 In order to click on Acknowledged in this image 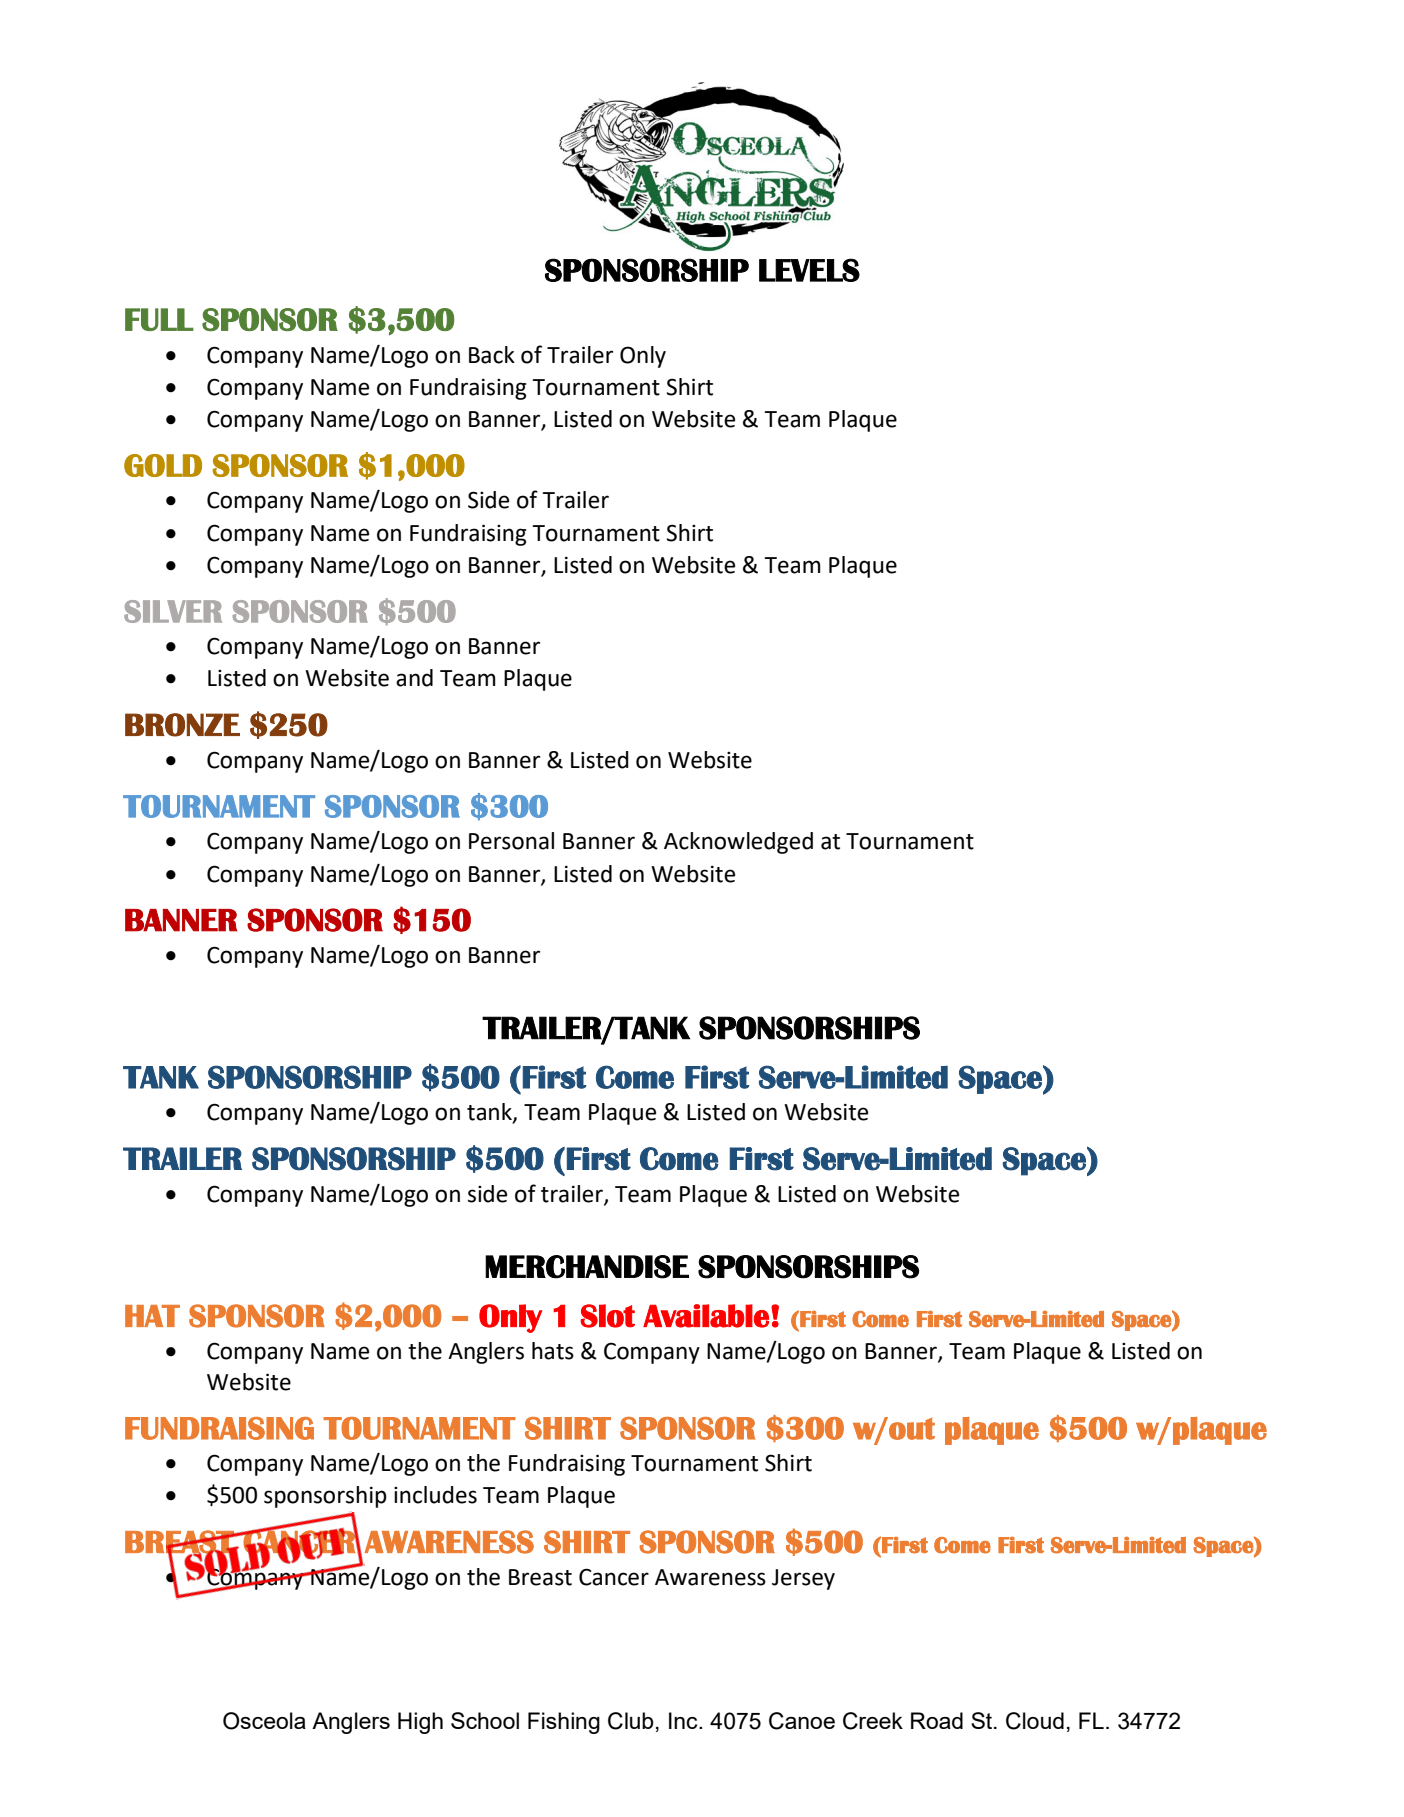, I will do `click(738, 843)`.
